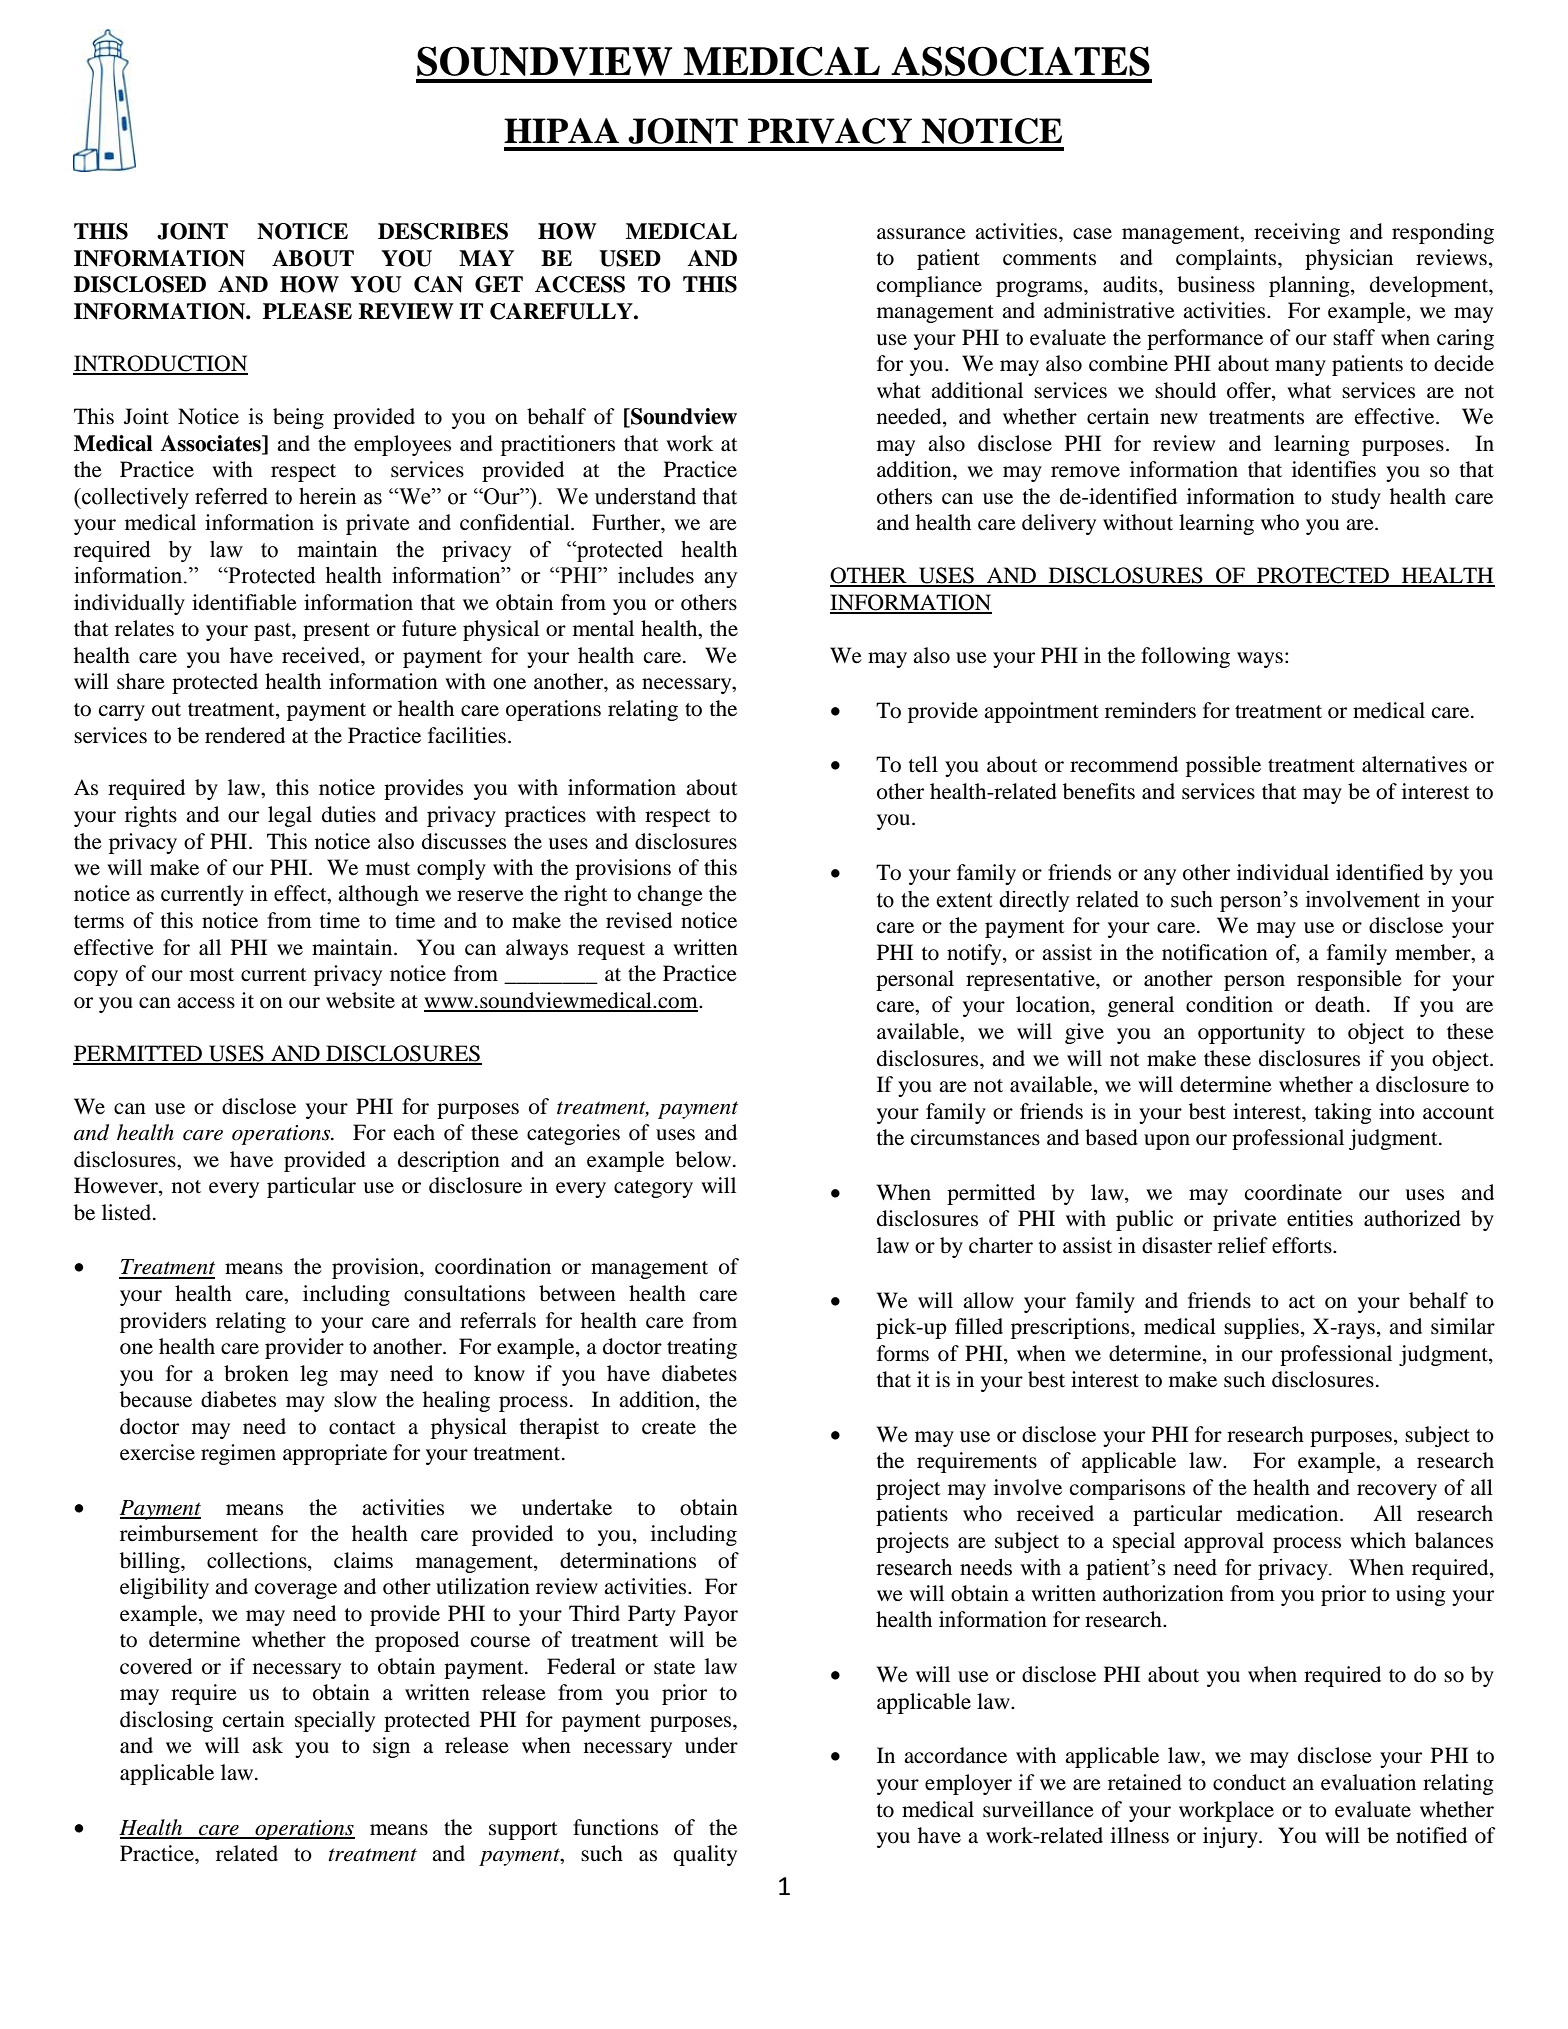 This image has width=1568, height=2029. What do you see at coordinates (267, 1745) in the image?
I see `ask` at bounding box center [267, 1745].
